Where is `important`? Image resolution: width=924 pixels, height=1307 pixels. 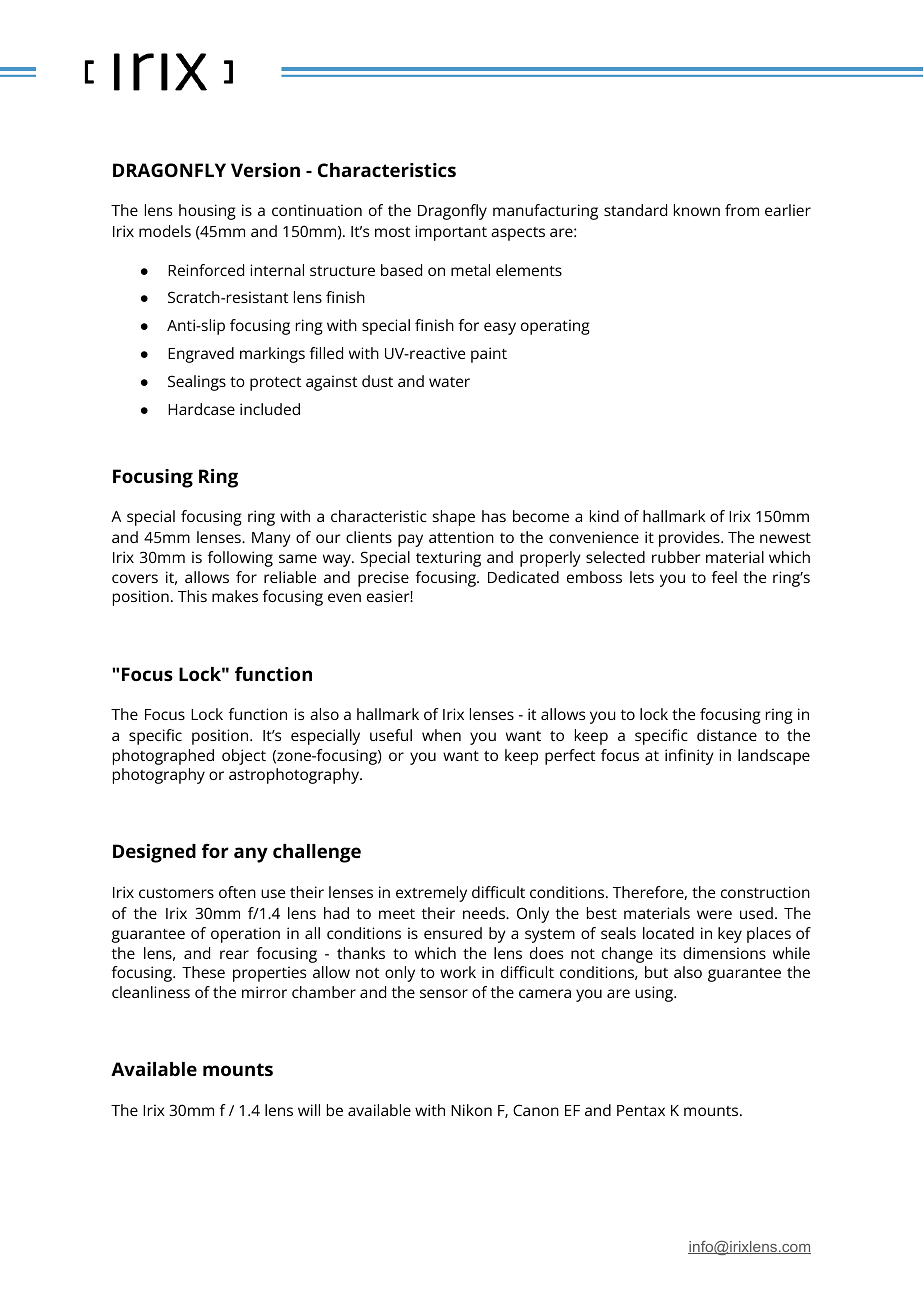
important is located at coordinates (451, 233).
